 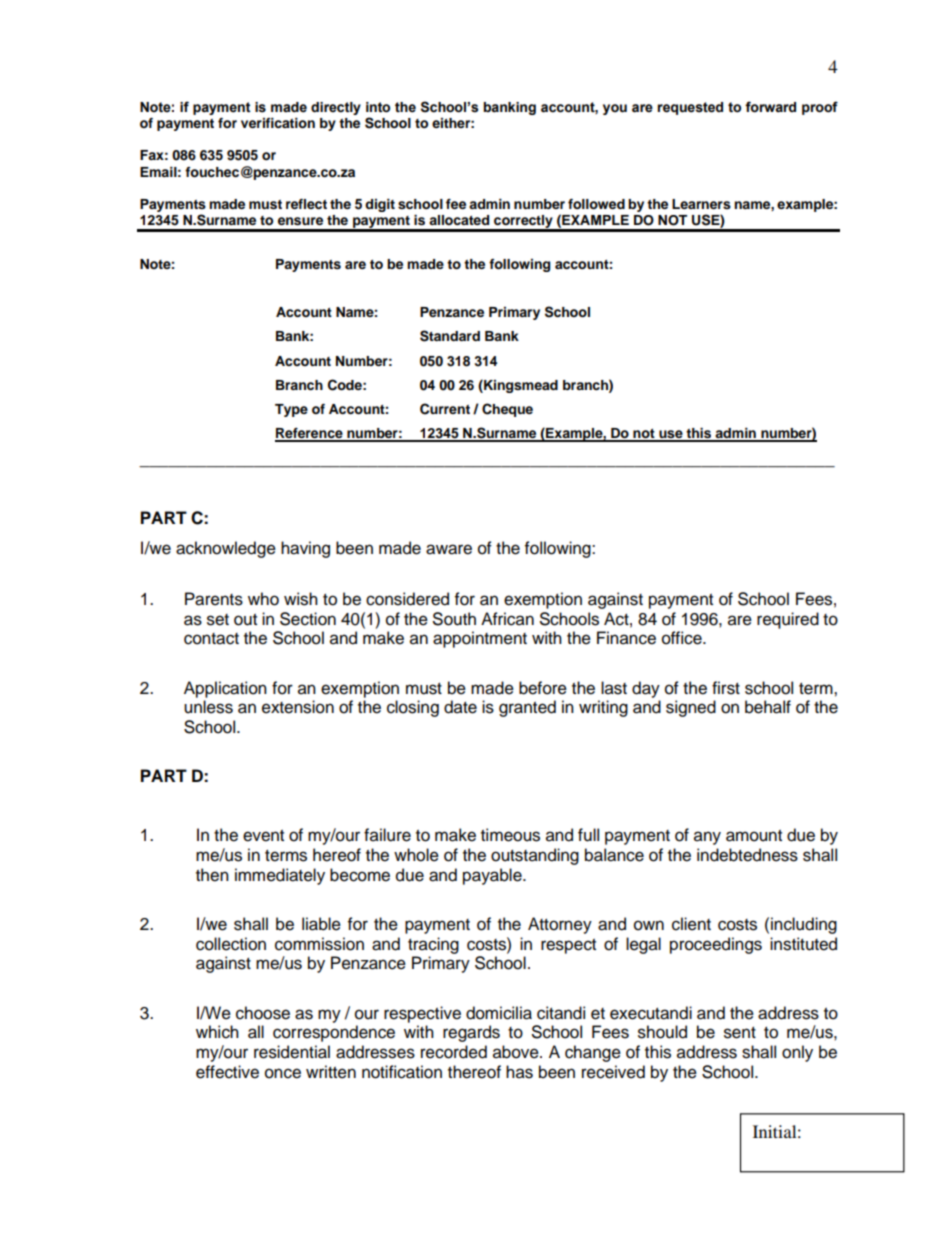 What do you see at coordinates (770, 107) in the screenshot?
I see `forward` at bounding box center [770, 107].
